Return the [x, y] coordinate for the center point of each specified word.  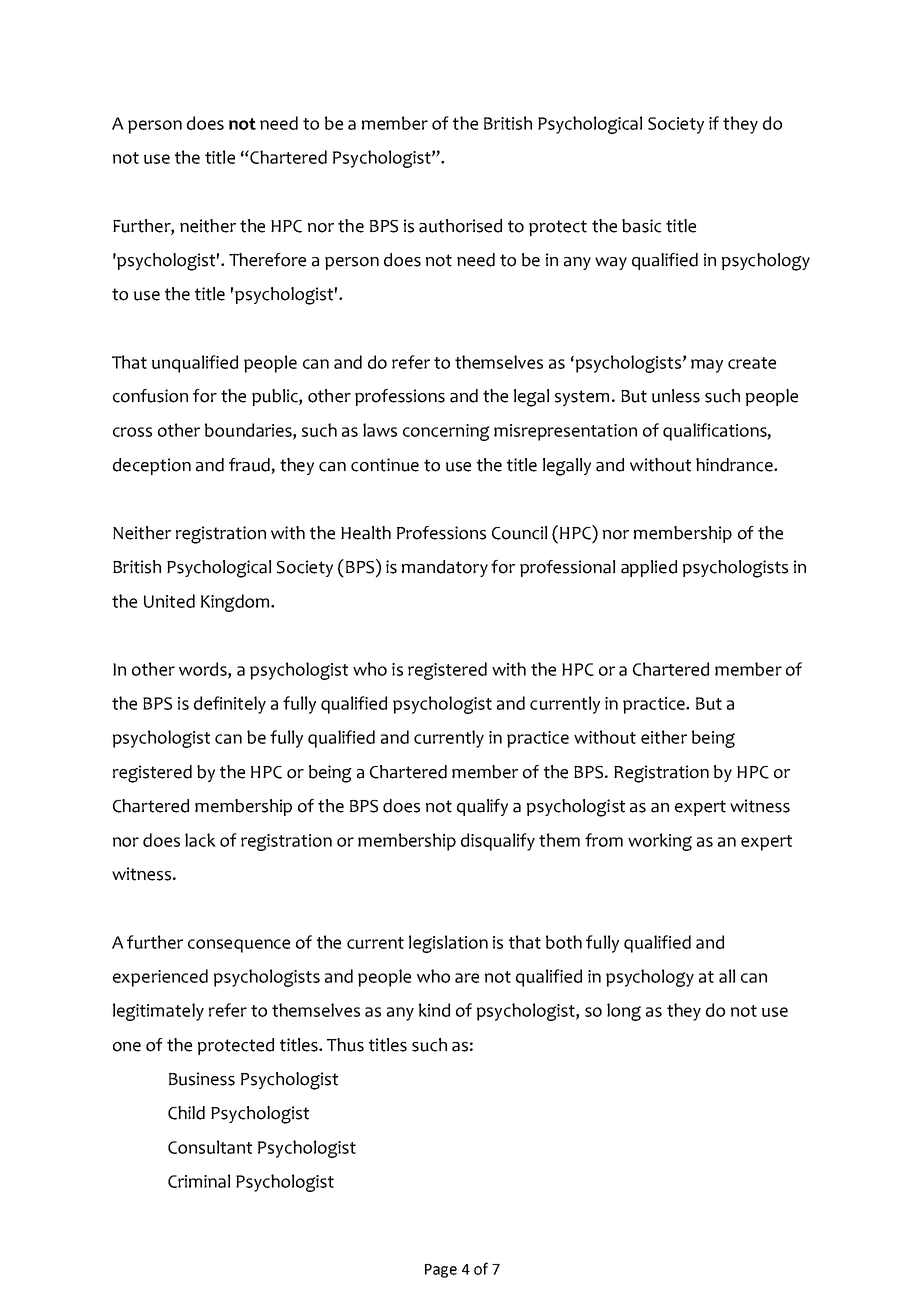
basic [642, 226]
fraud [250, 466]
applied [649, 568]
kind [434, 1010]
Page [441, 1271]
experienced [160, 978]
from [604, 840]
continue [385, 465]
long [624, 1012]
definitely [230, 705]
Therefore [267, 260]
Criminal [199, 1181]
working [660, 842]
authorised [460, 226]
